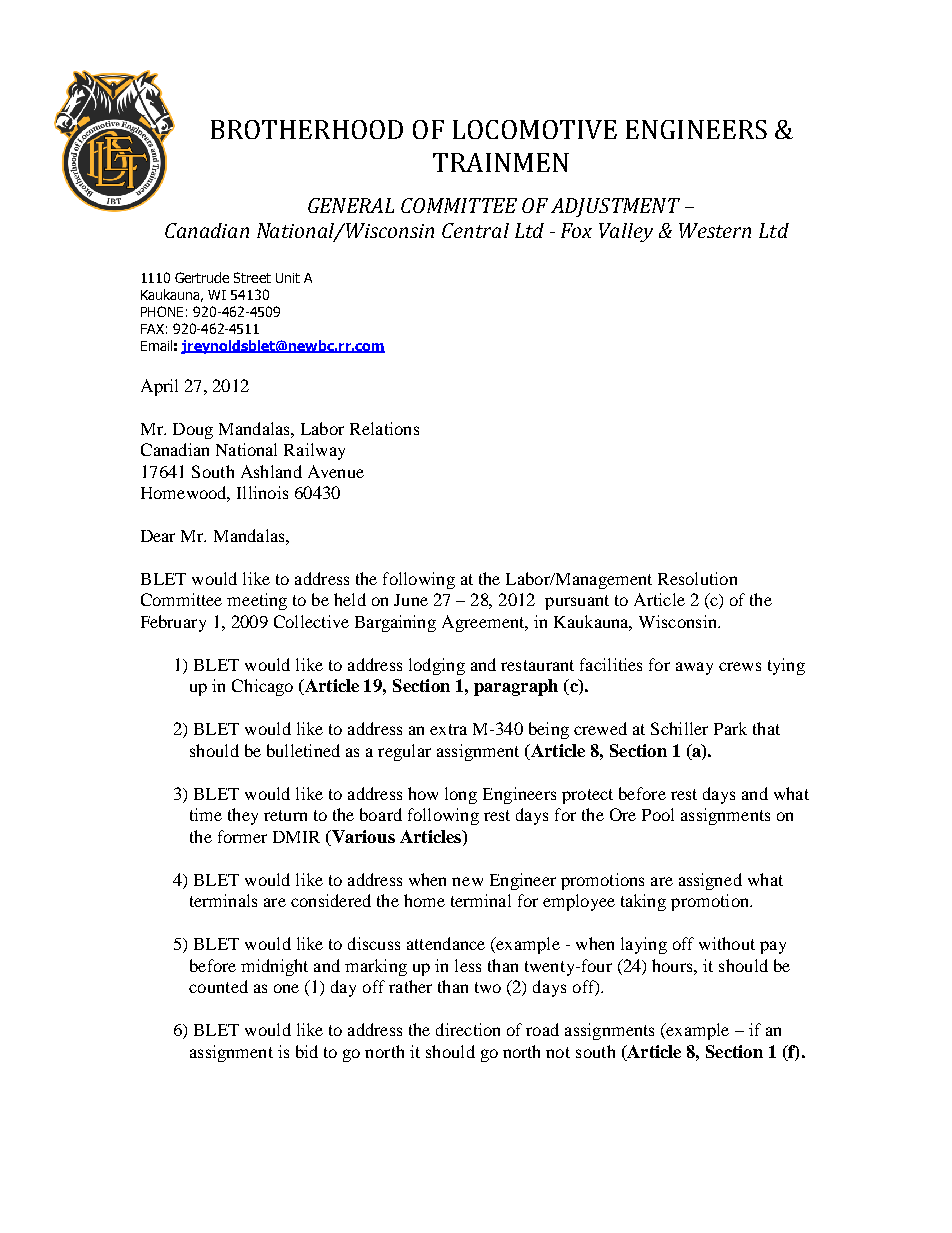 The height and width of the image is (1233, 952). Describe the element at coordinates (257, 601) in the image. I see `meeting` at that location.
